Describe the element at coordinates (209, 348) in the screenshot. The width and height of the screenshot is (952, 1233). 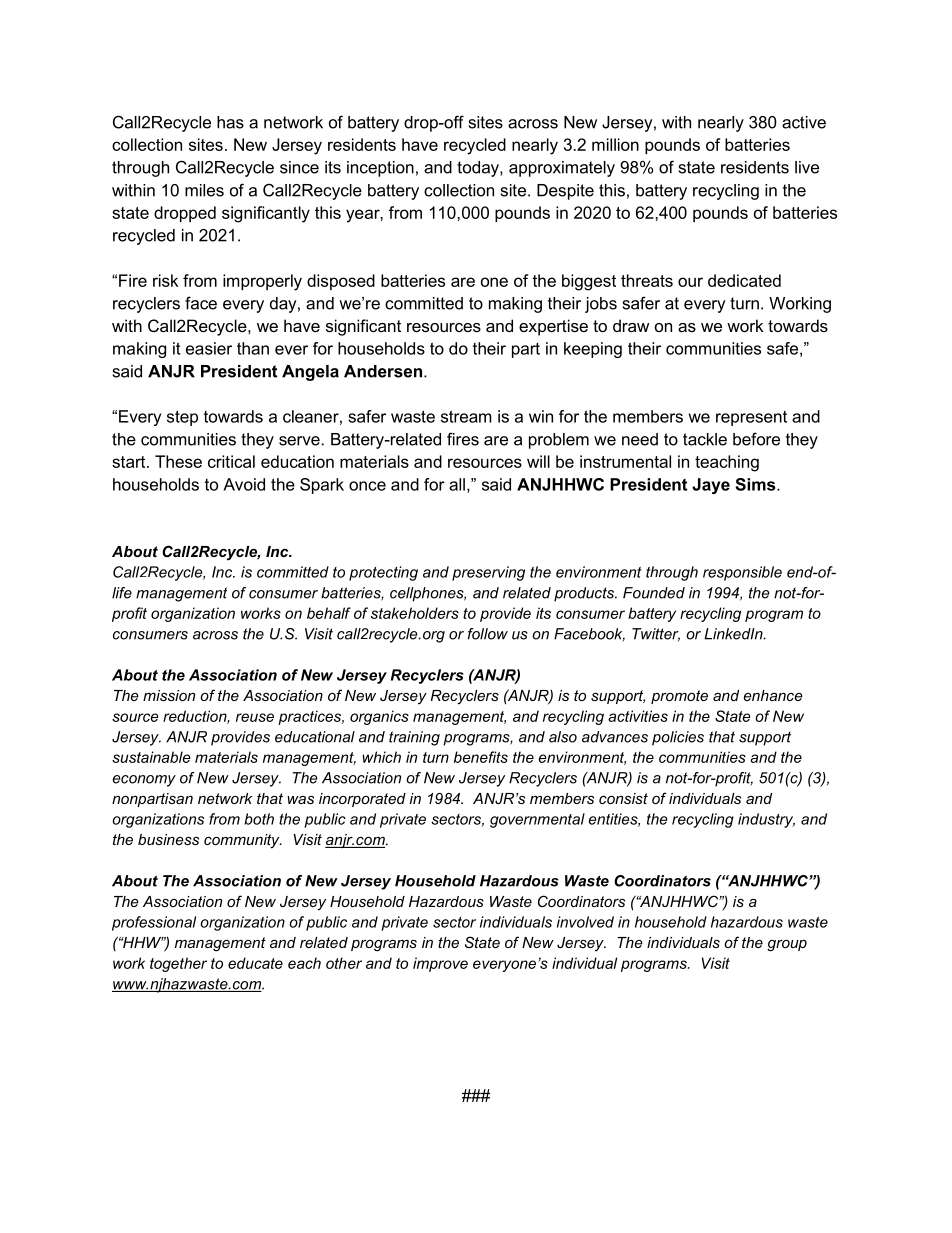
I see `easier` at that location.
